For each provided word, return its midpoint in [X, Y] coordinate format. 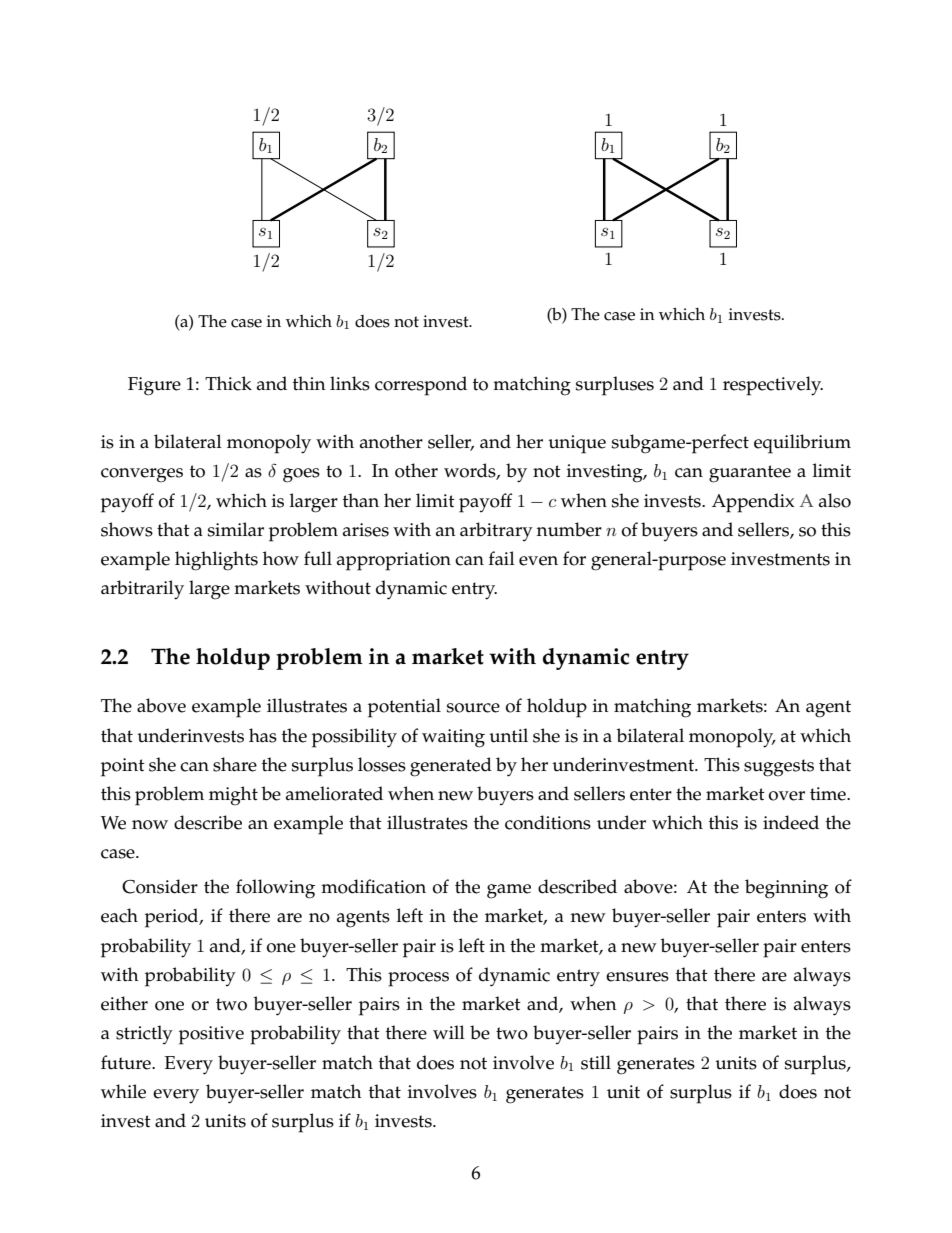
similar [236, 529]
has [263, 735]
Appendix [753, 503]
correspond [421, 386]
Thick [228, 383]
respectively [773, 386]
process [418, 979]
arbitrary [496, 531]
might [233, 796]
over [787, 796]
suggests [779, 768]
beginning [786, 889]
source [473, 708]
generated [451, 767]
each [119, 915]
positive [211, 1035]
